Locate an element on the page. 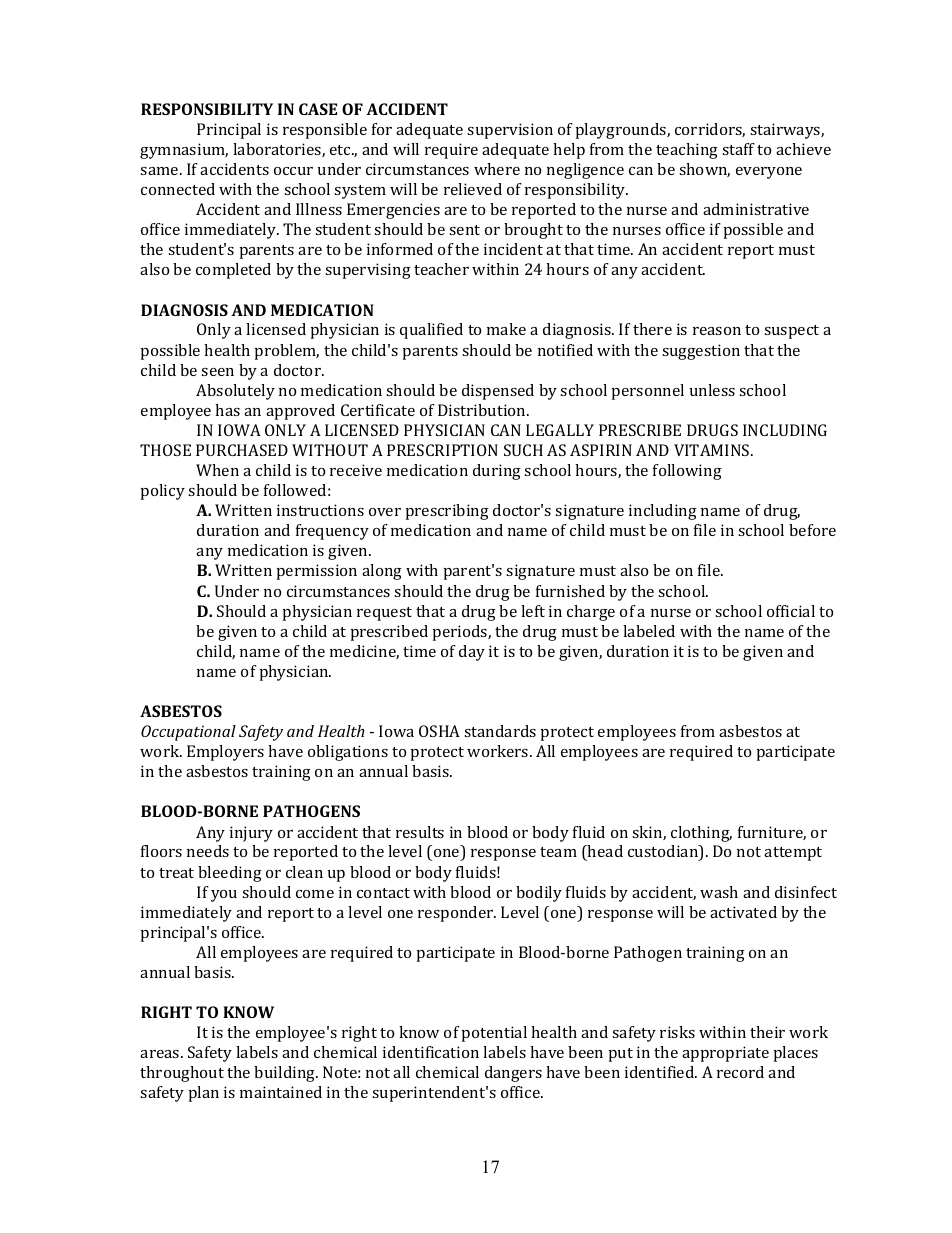 The image size is (952, 1233). clothing is located at coordinates (701, 834).
